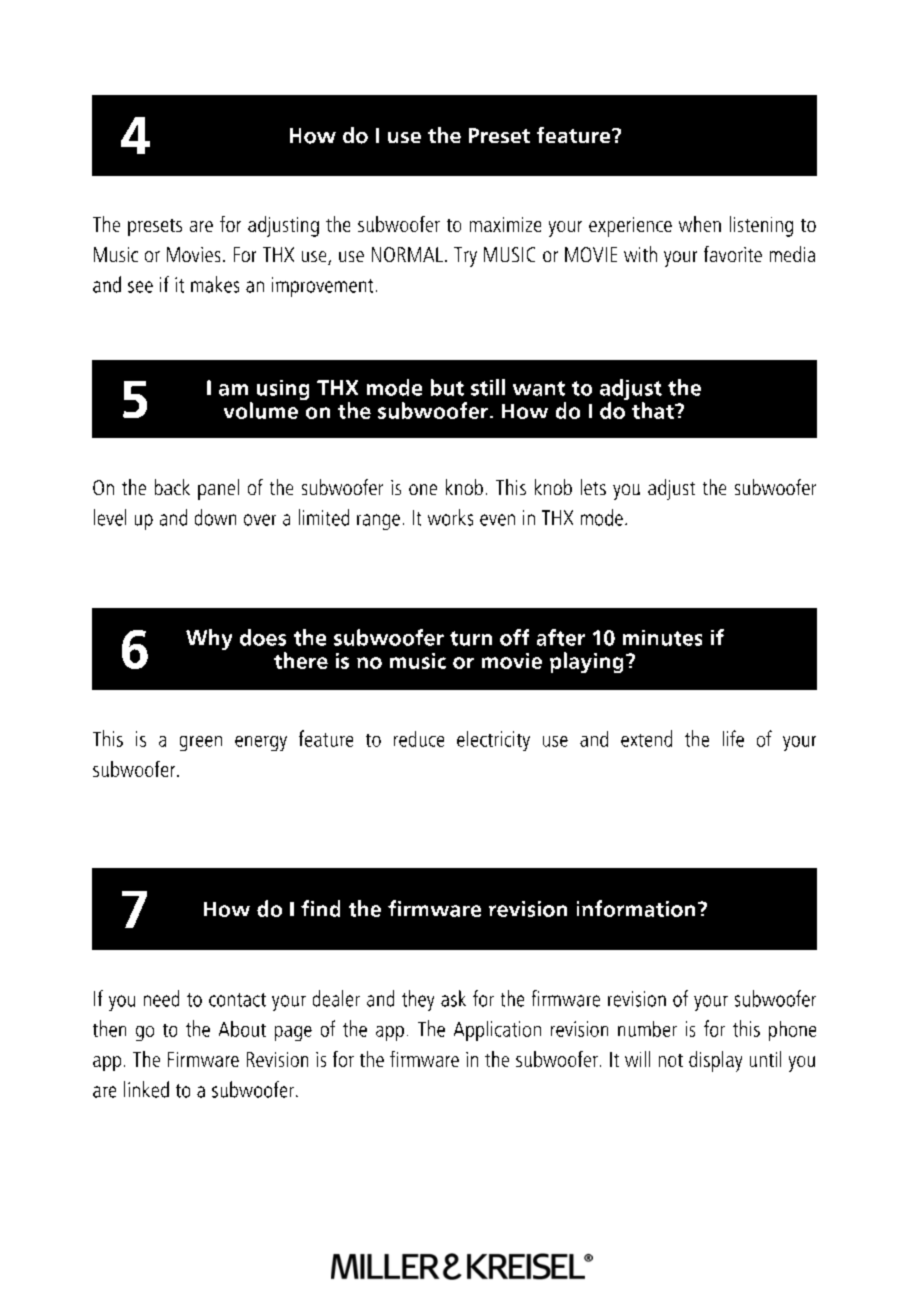 The image size is (924, 1309). I want to click on reduce, so click(419, 739).
